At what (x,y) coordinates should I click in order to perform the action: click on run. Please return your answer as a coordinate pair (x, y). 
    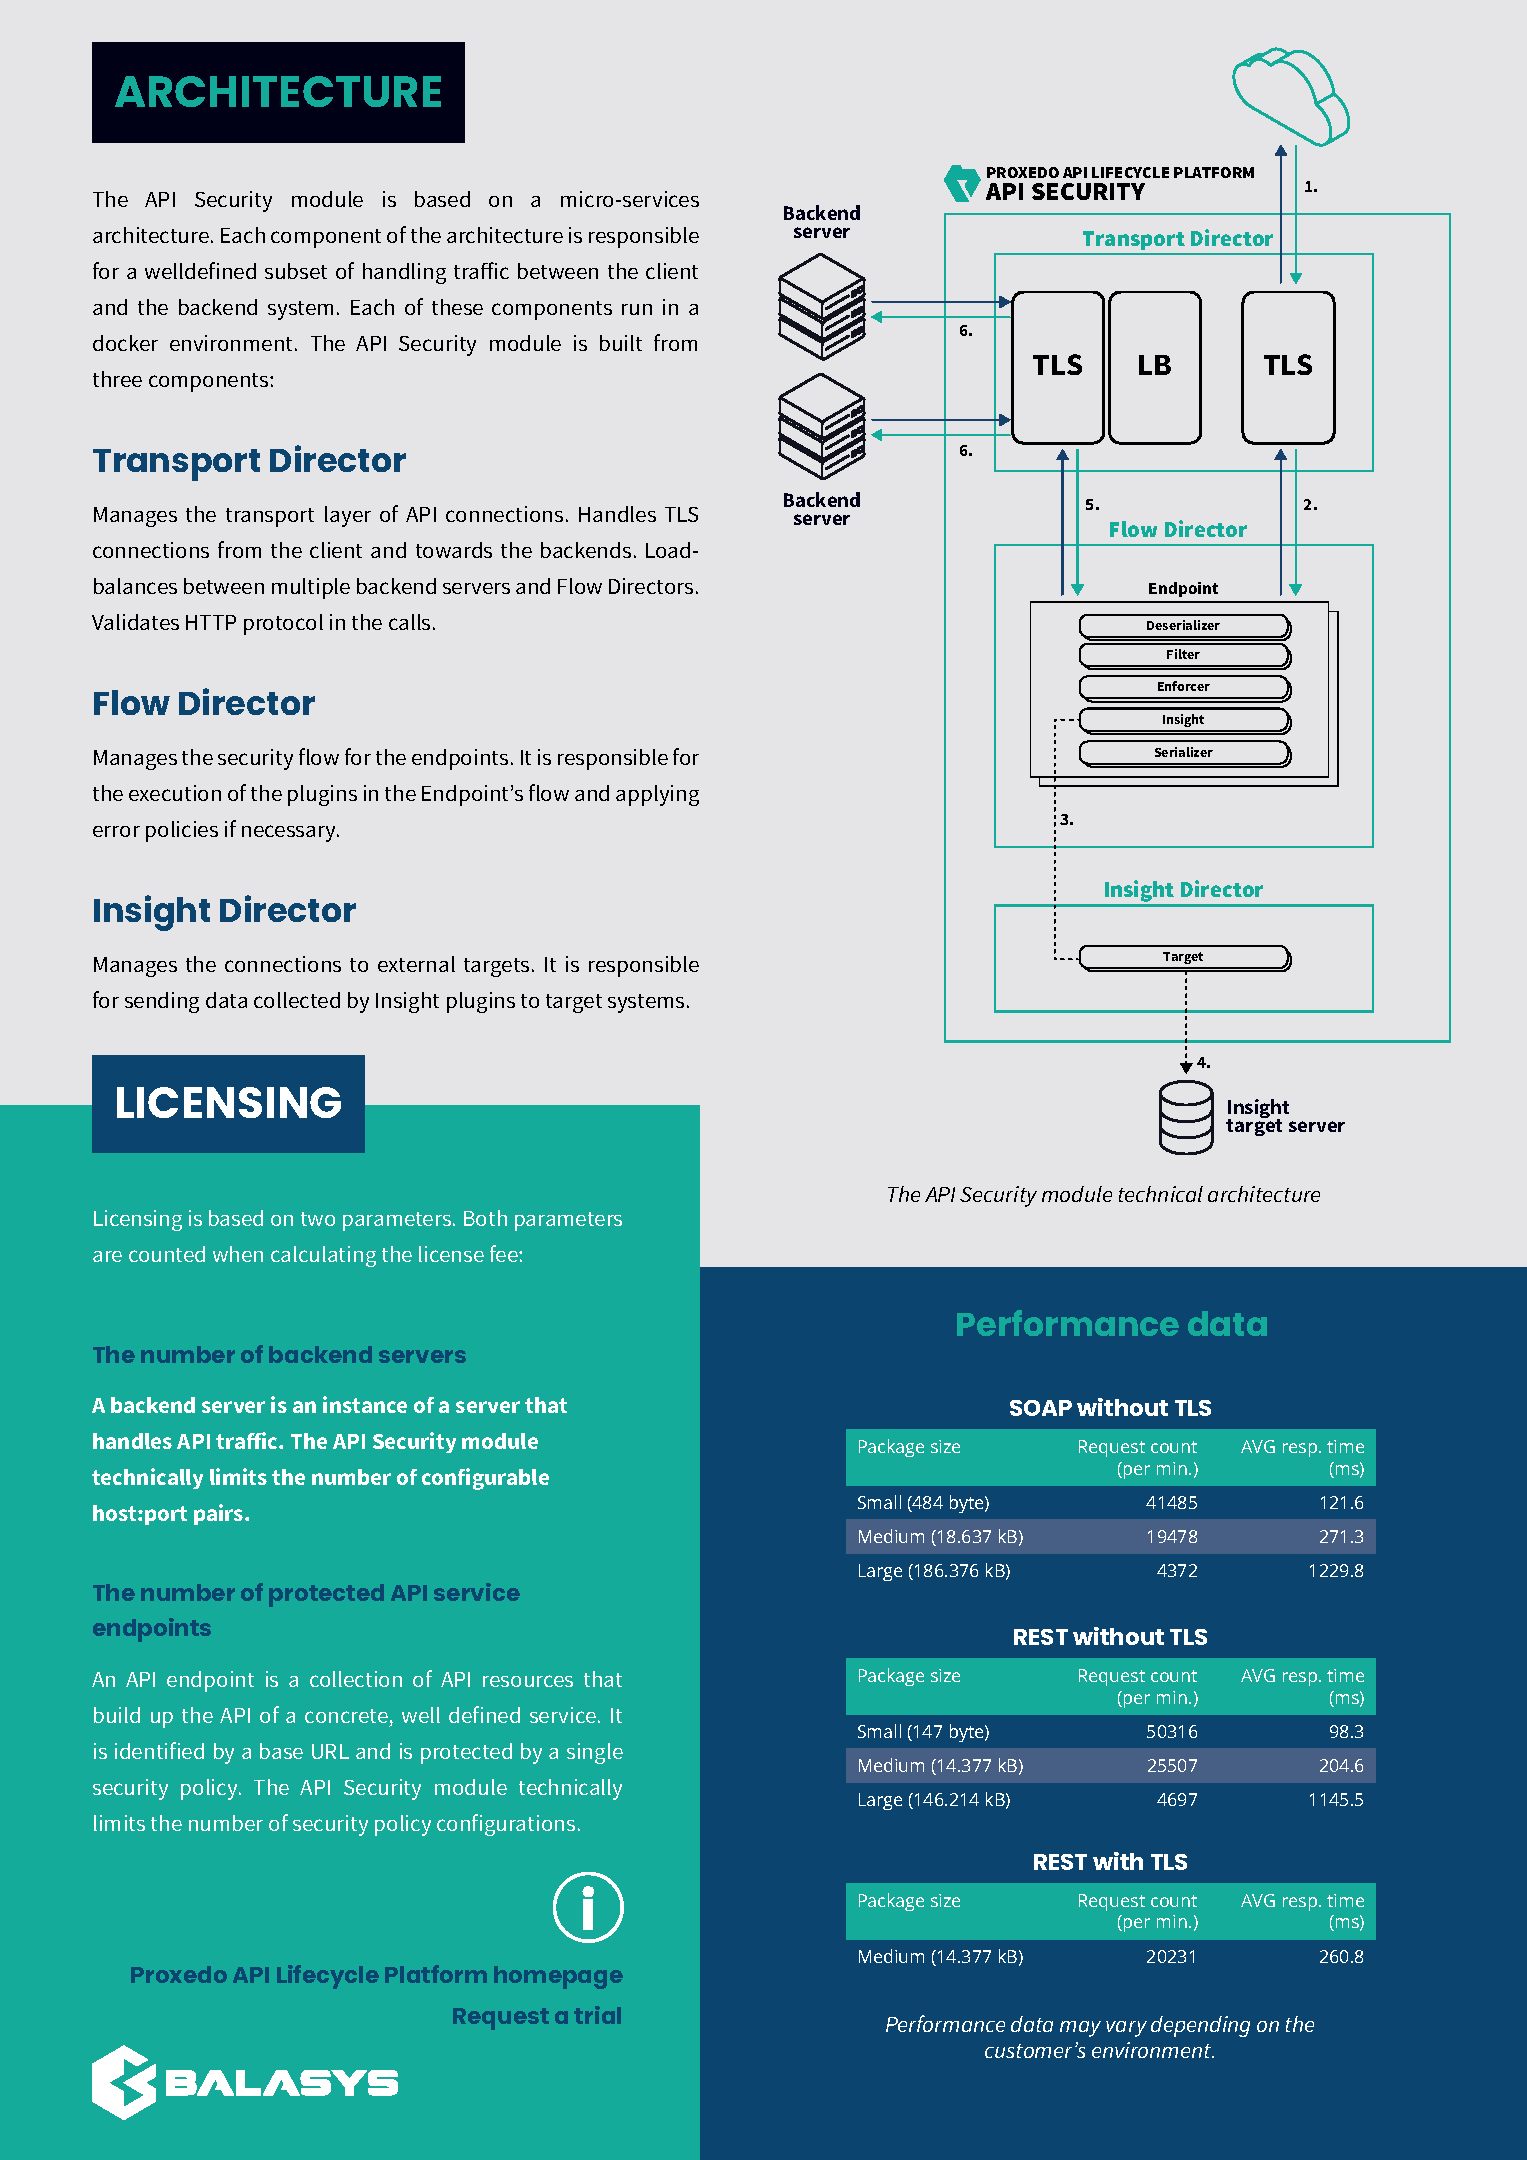
    Looking at the image, I should click on (637, 309).
